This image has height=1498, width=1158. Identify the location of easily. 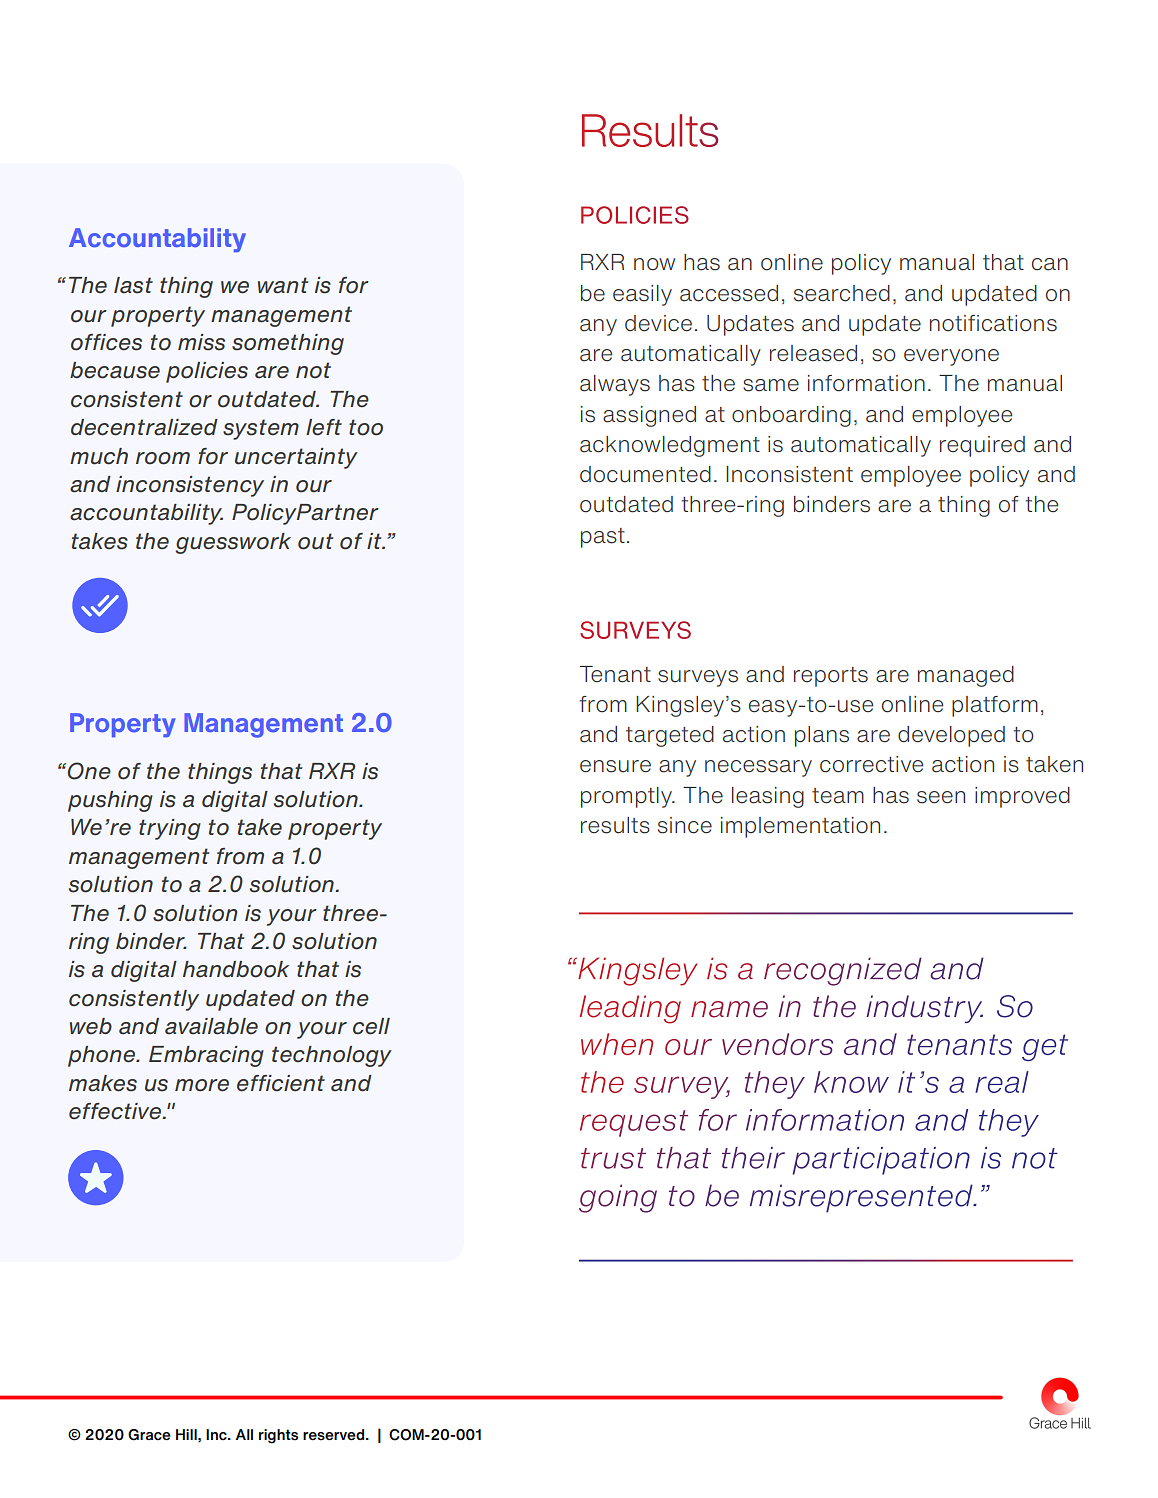
(642, 295).
